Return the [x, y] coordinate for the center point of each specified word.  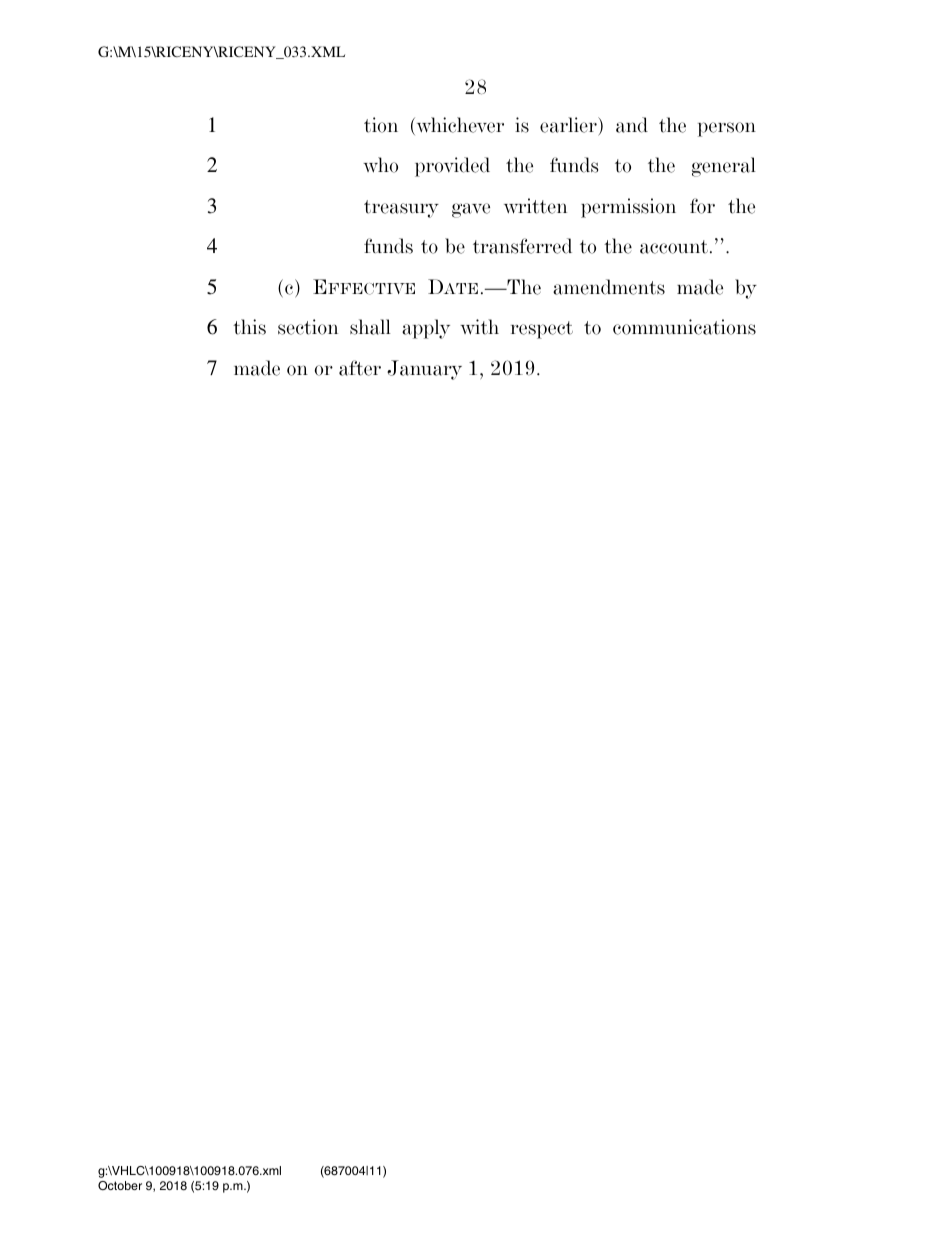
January [424, 370]
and [632, 125]
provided [452, 167]
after [360, 368]
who [380, 165]
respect [542, 330]
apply [426, 329]
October [120, 1185]
